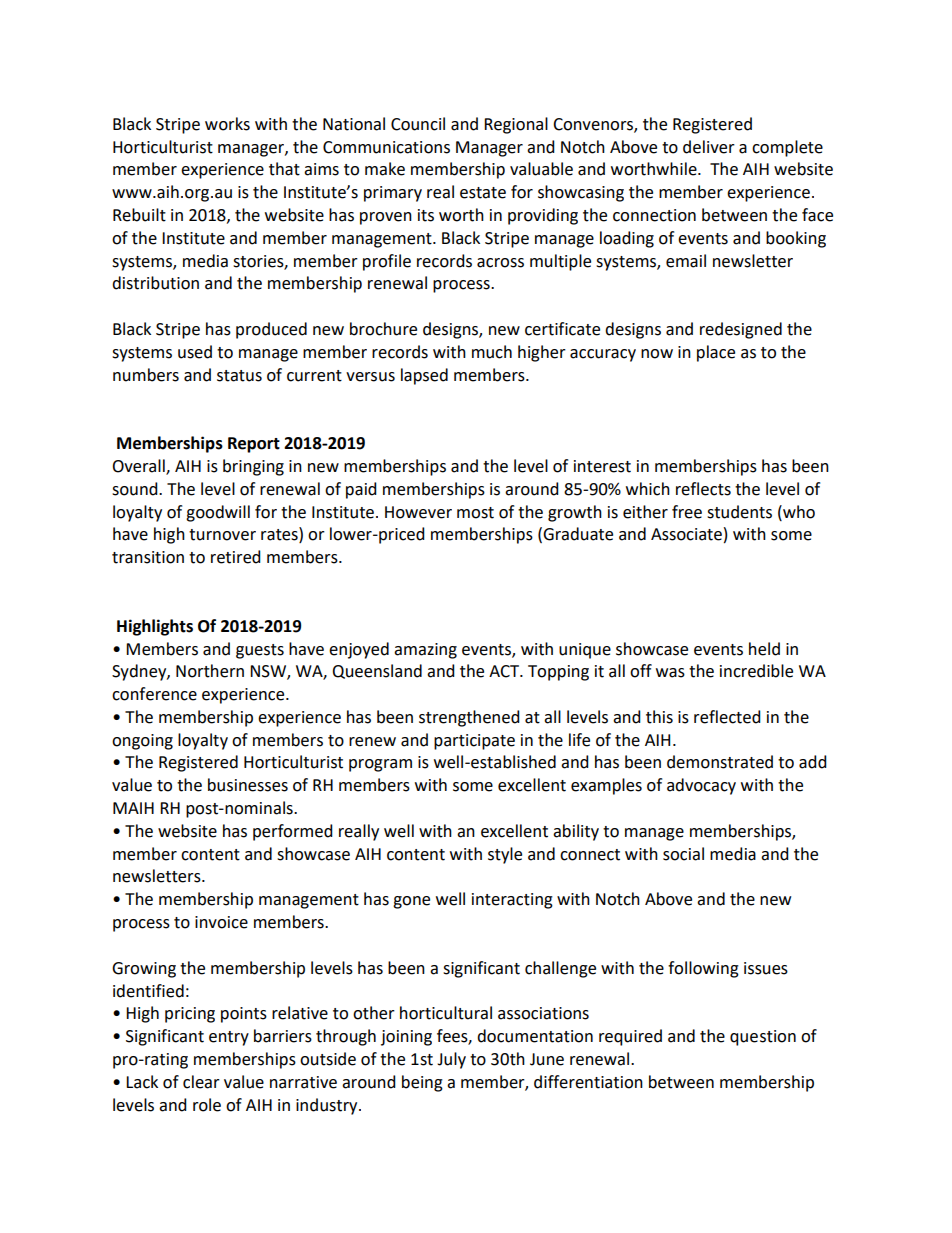  Describe the element at coordinates (505, 855) in the screenshot. I see `style` at that location.
